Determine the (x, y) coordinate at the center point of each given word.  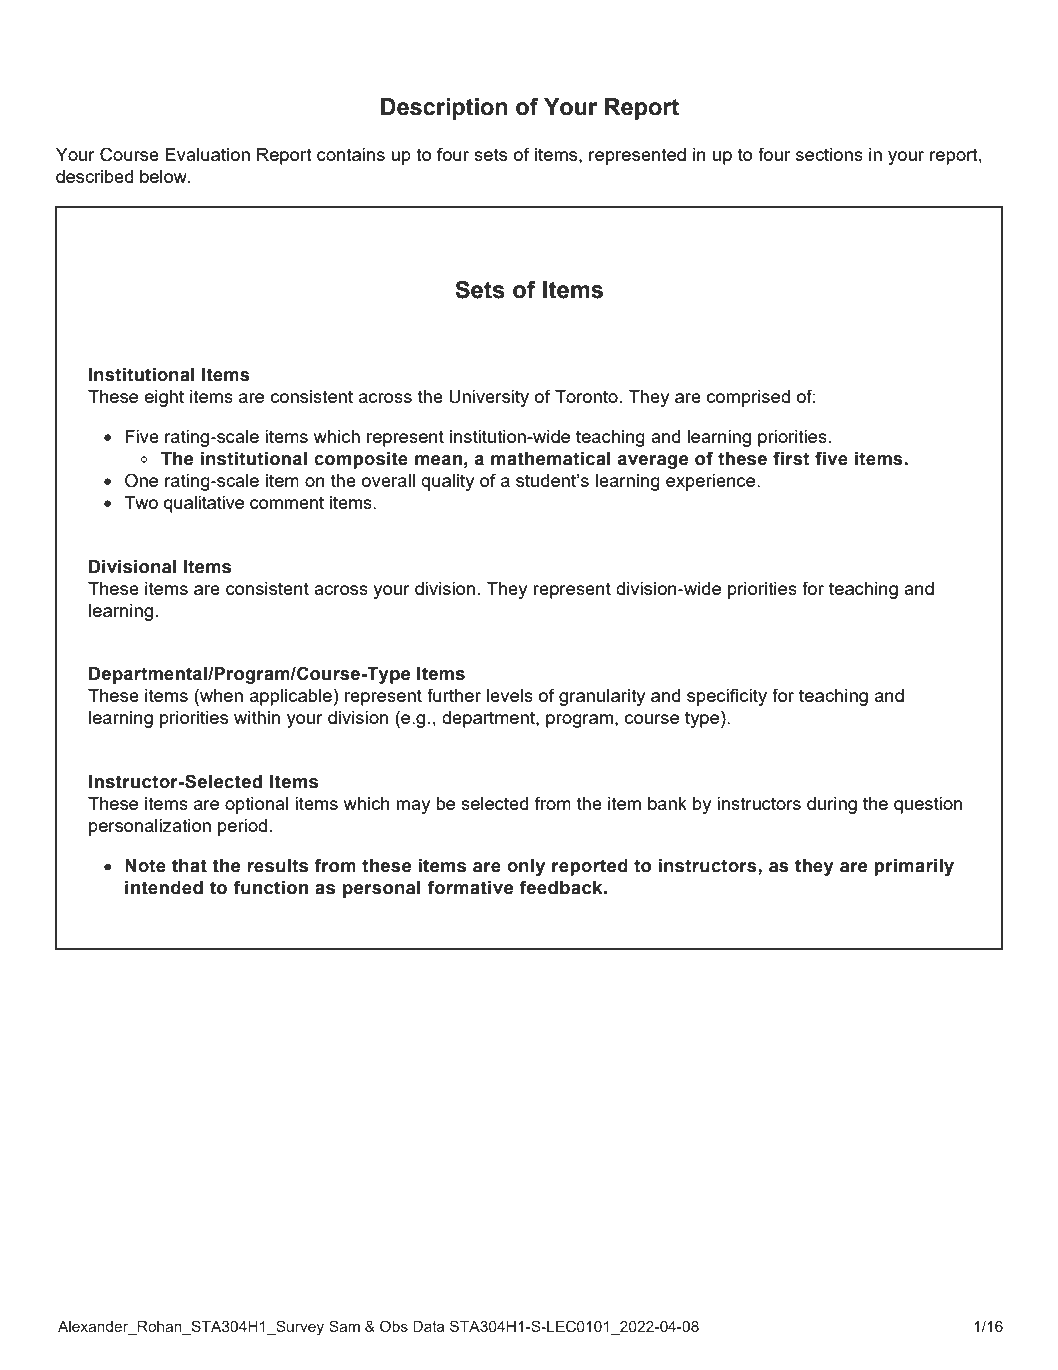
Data (428, 1326)
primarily (914, 867)
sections (829, 154)
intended (164, 888)
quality (447, 482)
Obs (394, 1326)
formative (470, 887)
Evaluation (207, 154)
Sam (344, 1326)
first (791, 458)
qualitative (204, 504)
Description (444, 109)
